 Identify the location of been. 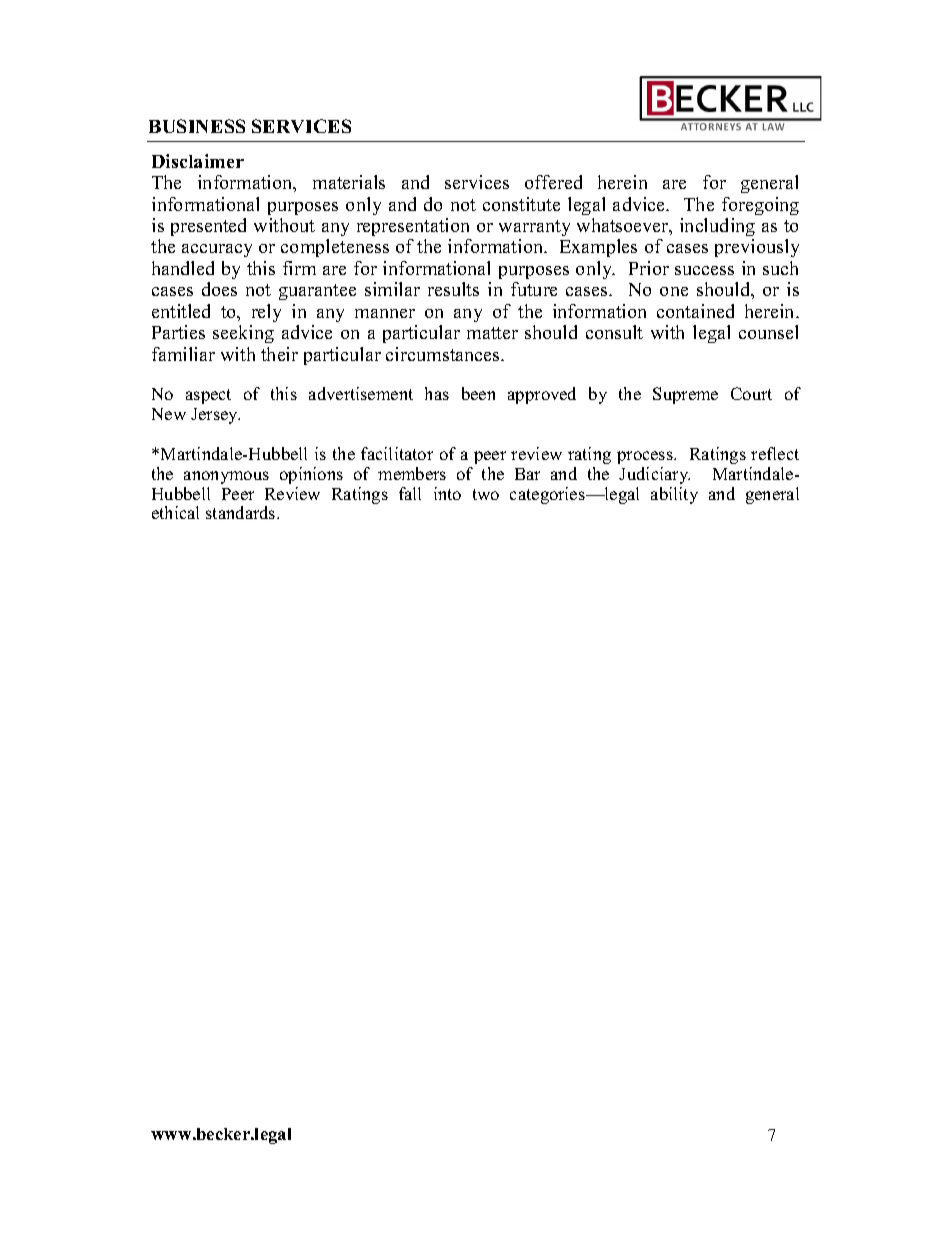
(478, 393).
